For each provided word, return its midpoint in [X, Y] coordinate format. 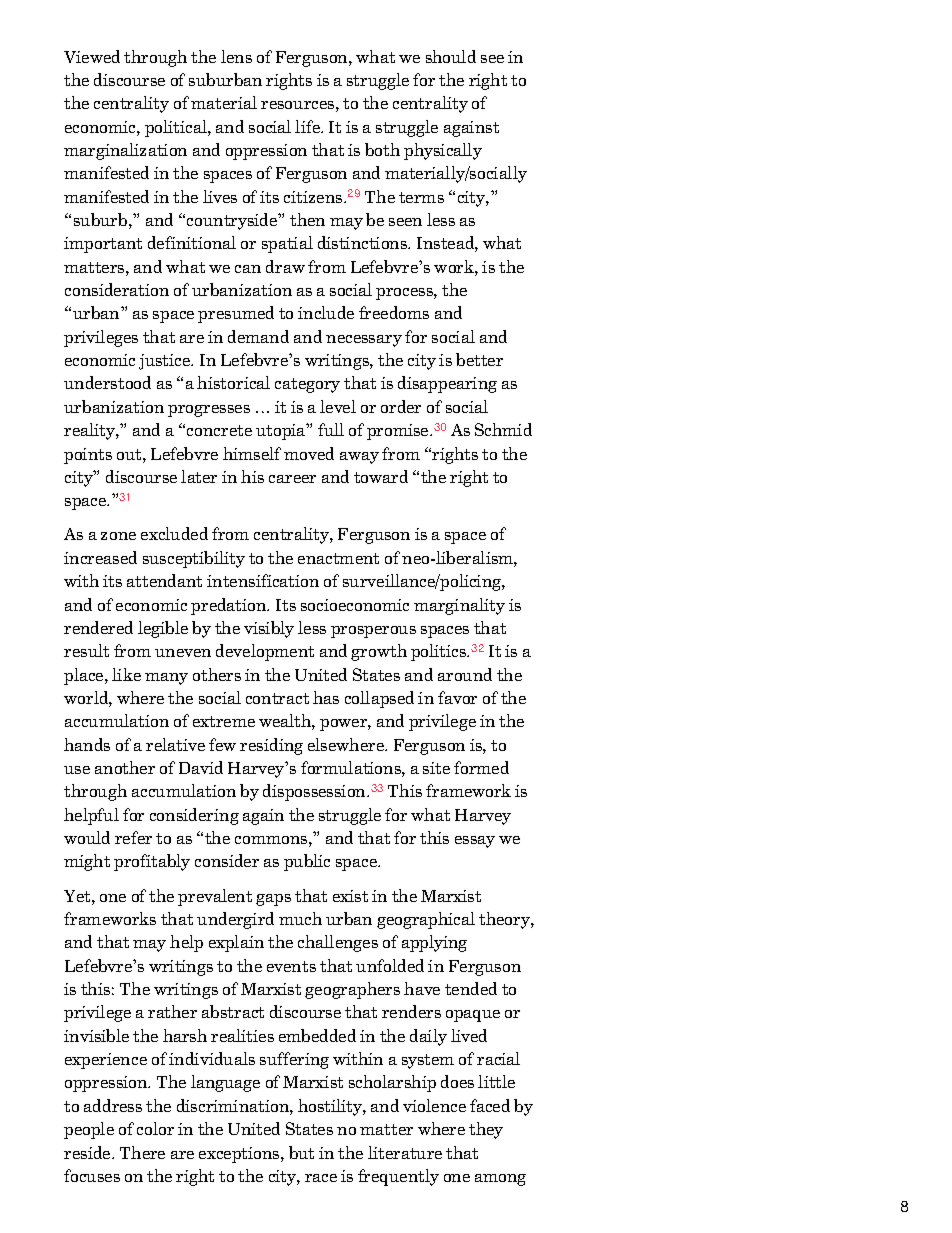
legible [163, 629]
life [308, 126]
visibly [269, 629]
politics [439, 652]
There [142, 1152]
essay [475, 842]
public [307, 862]
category [307, 385]
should [451, 56]
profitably [152, 862]
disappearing [447, 384]
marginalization [125, 151]
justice [166, 362]
